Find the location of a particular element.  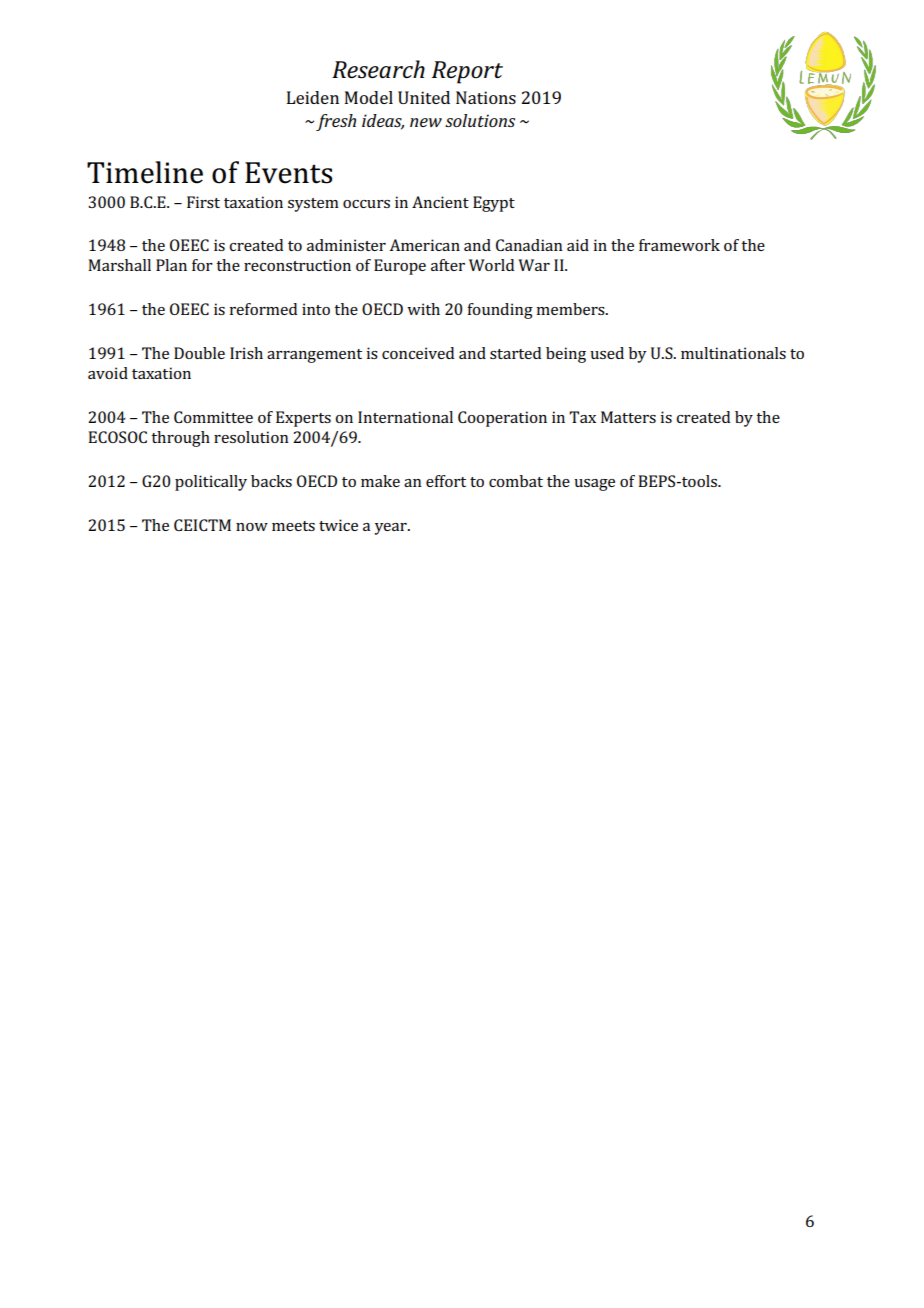

reformed is located at coordinates (263, 309).
